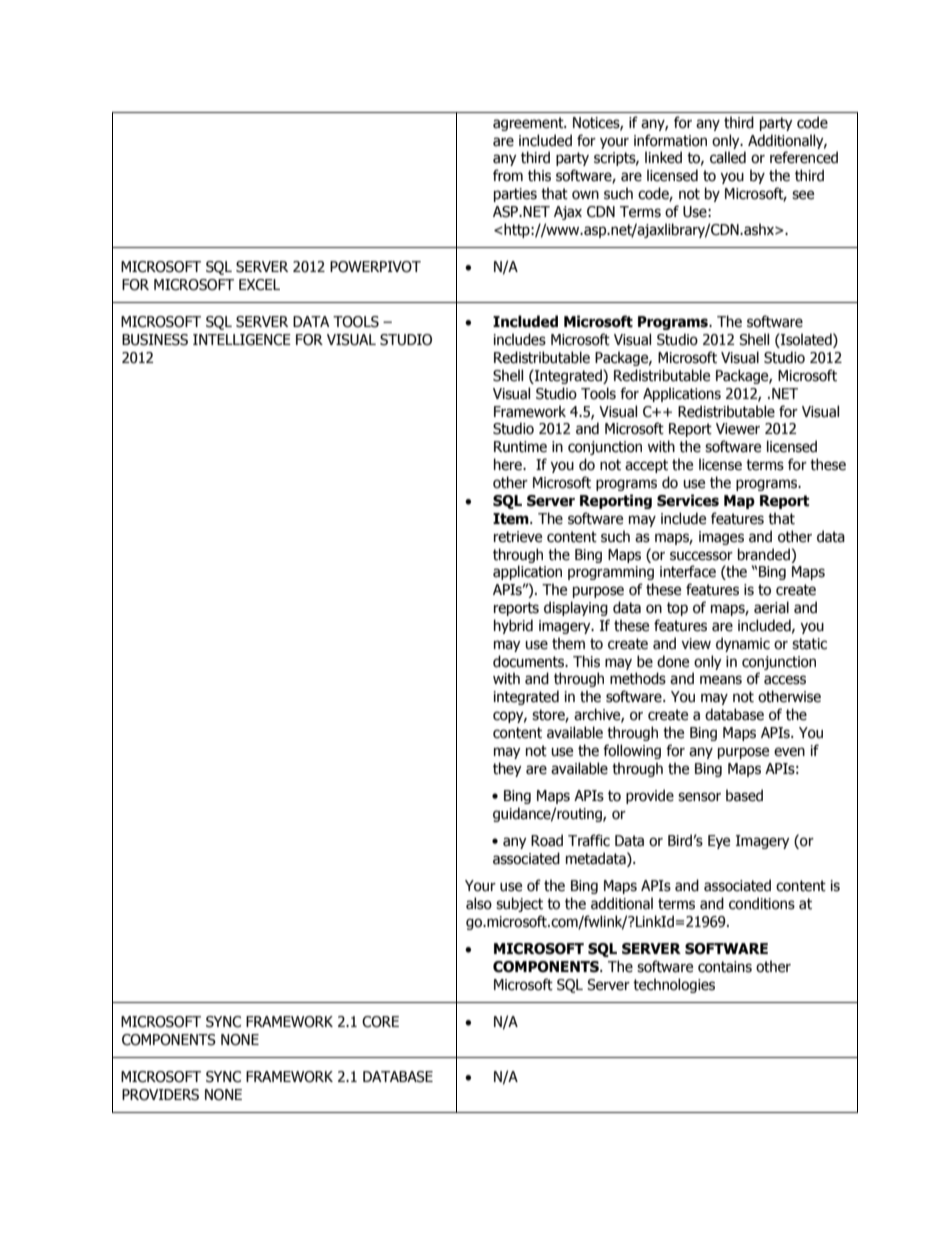 The image size is (952, 1233). I want to click on Runtime, so click(520, 447).
